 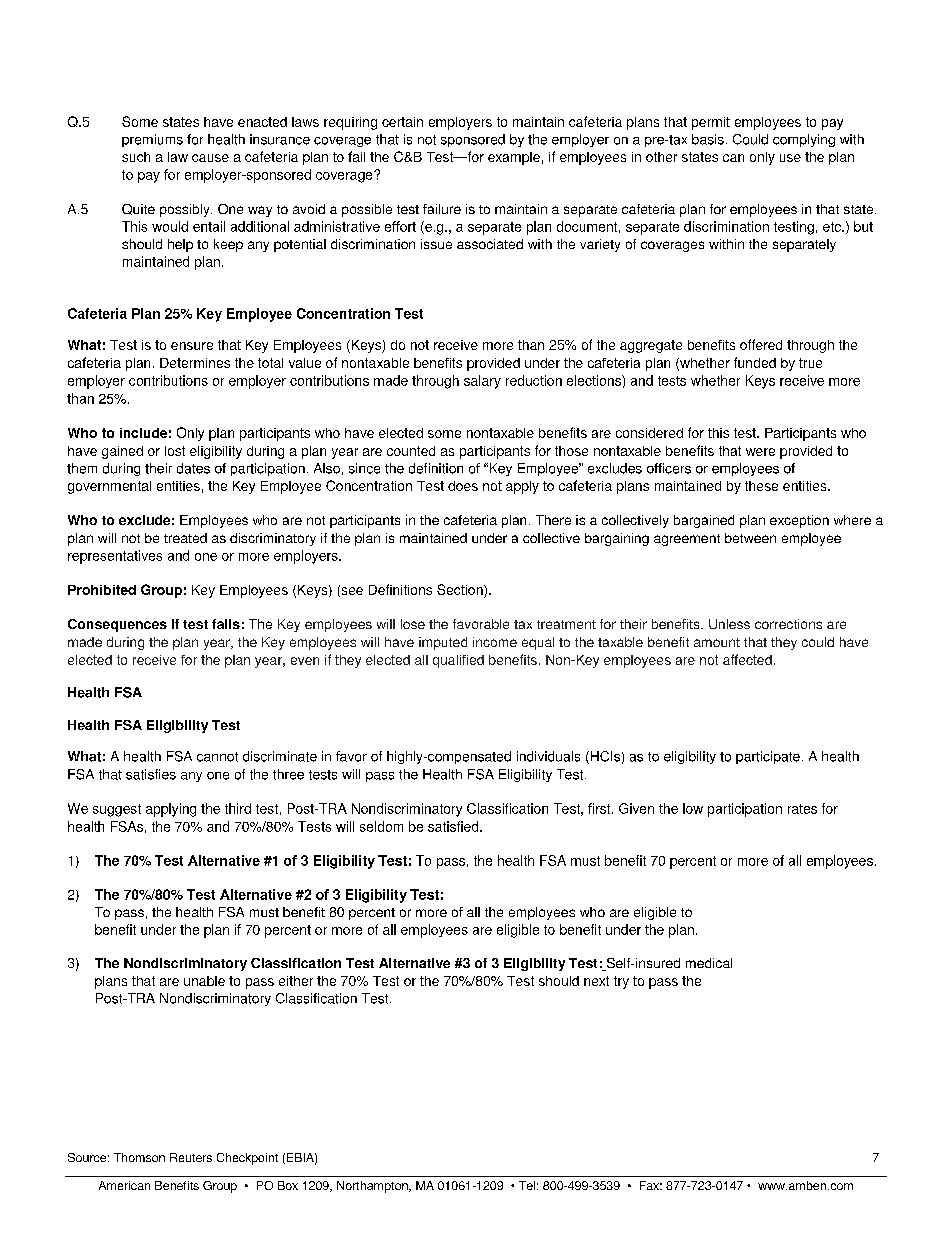 What do you see at coordinates (152, 140) in the document?
I see `premiums` at bounding box center [152, 140].
